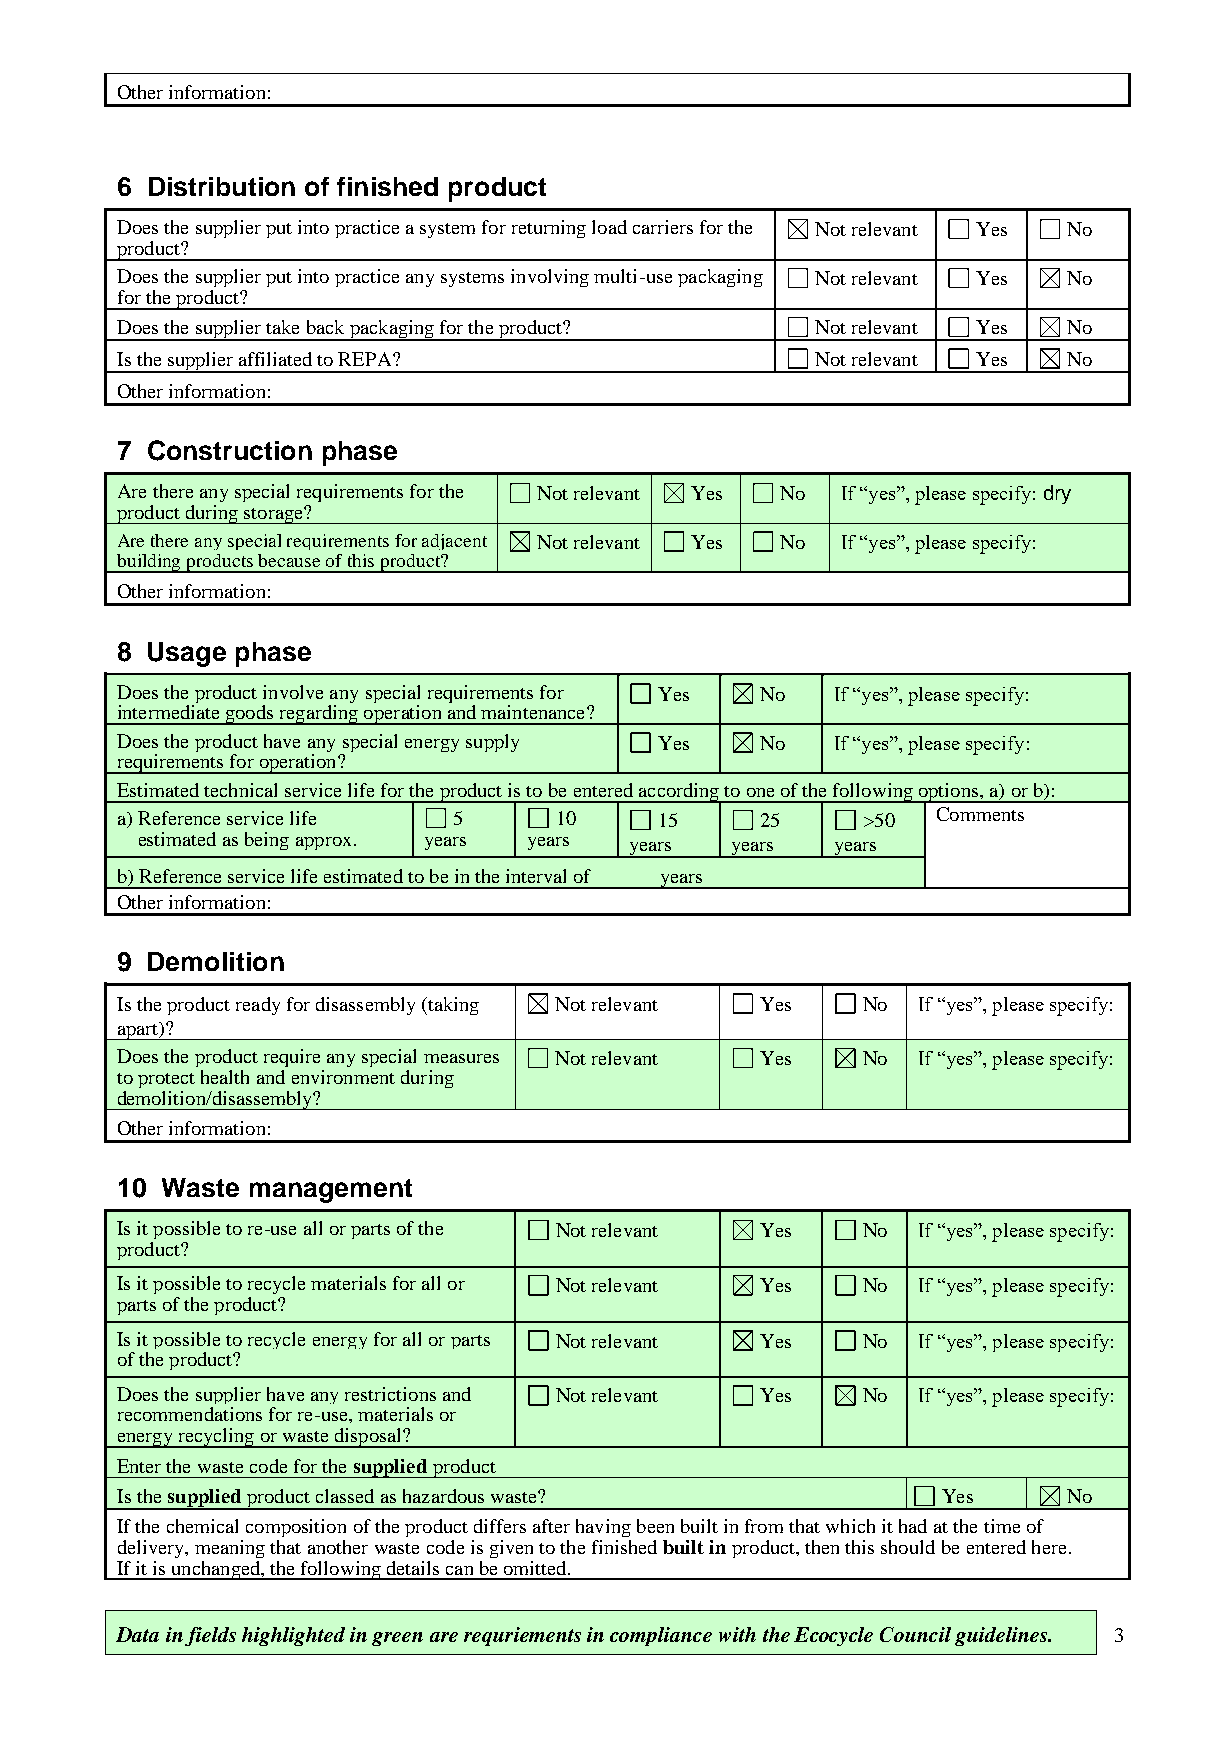  What do you see at coordinates (230, 1549) in the image?
I see `meaning` at bounding box center [230, 1549].
